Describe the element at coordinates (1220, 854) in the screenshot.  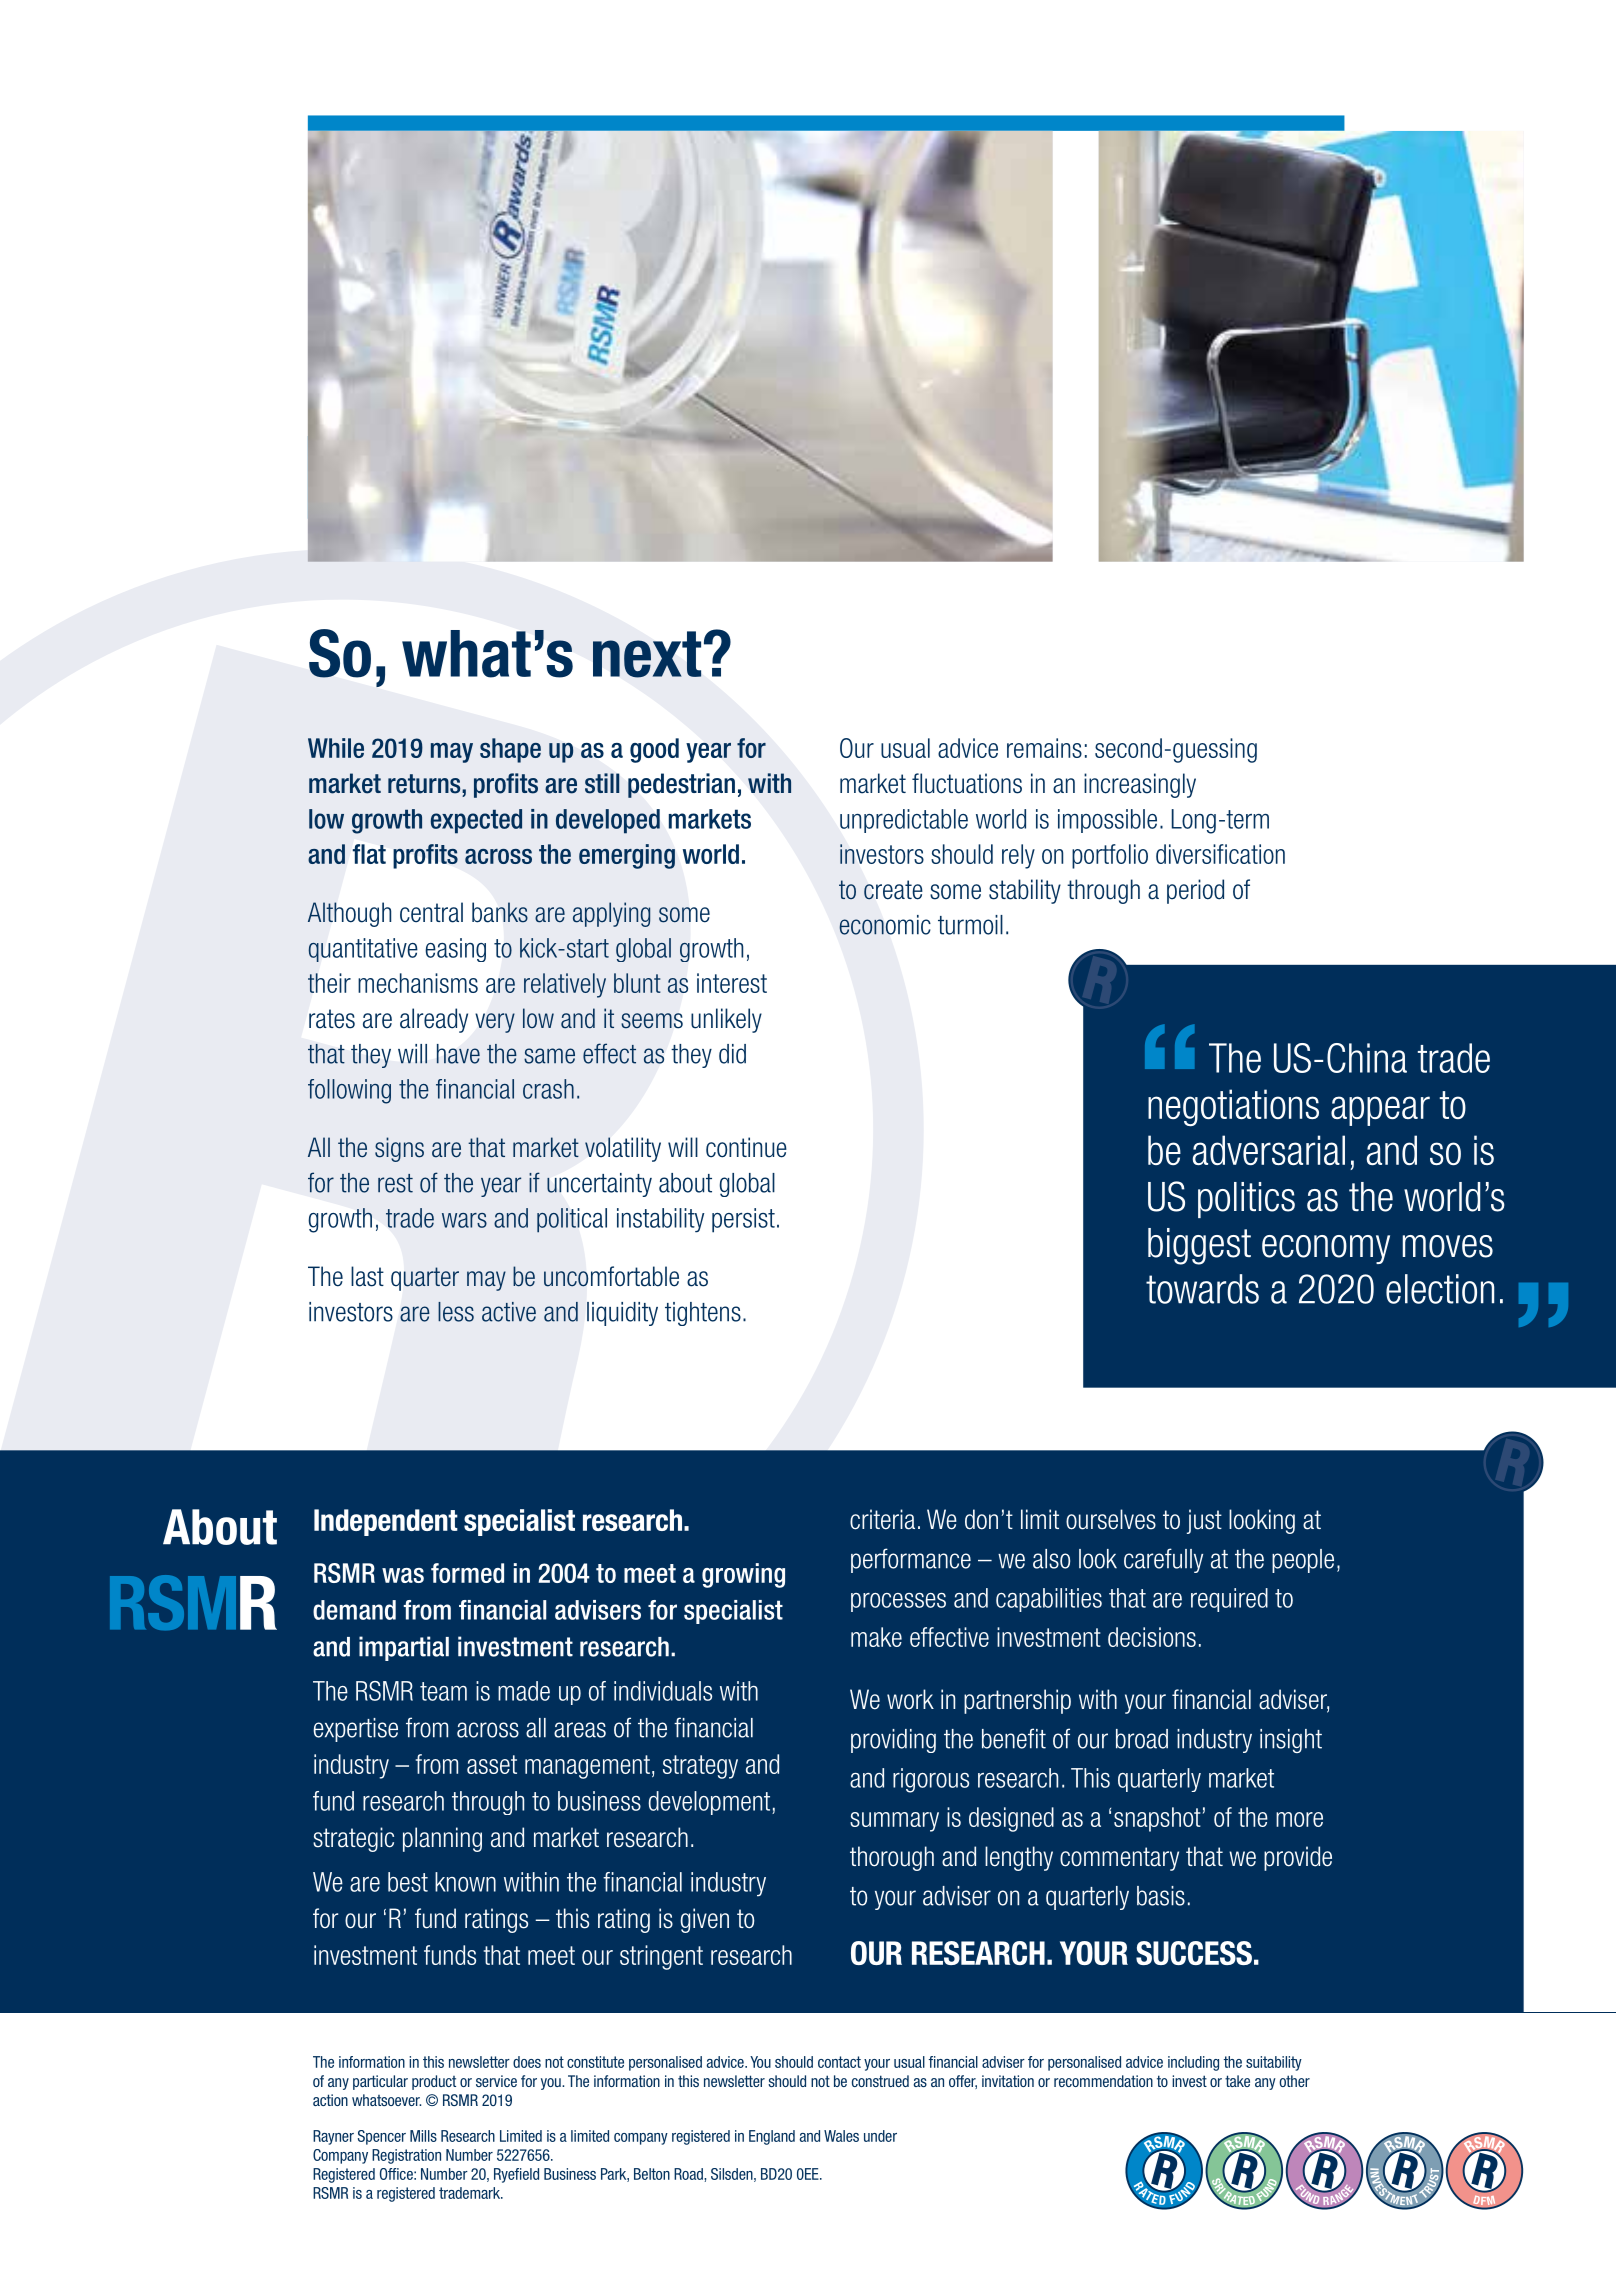
I see `diversification` at that location.
